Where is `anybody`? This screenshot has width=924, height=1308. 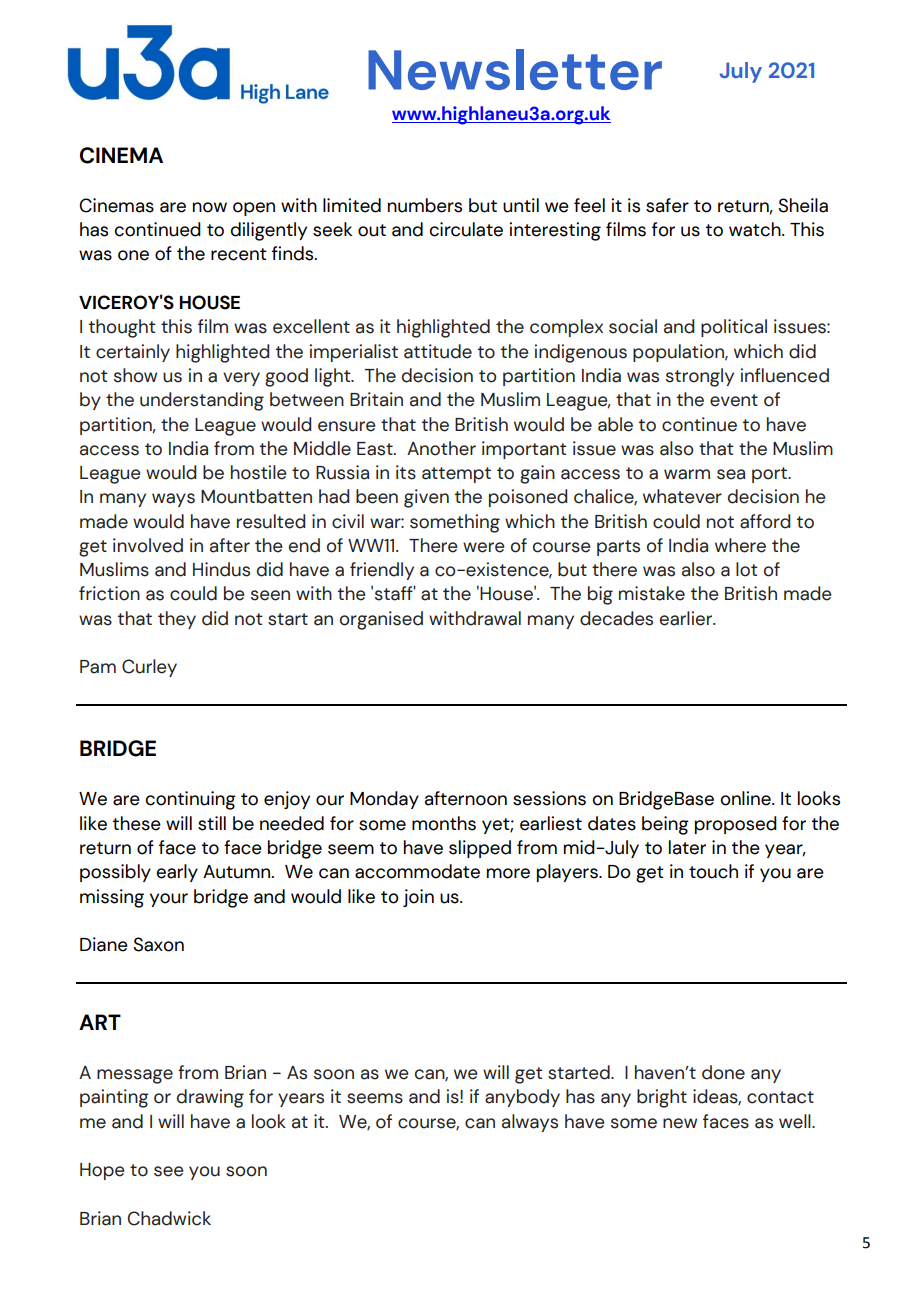
anybody is located at coordinates (522, 1098).
